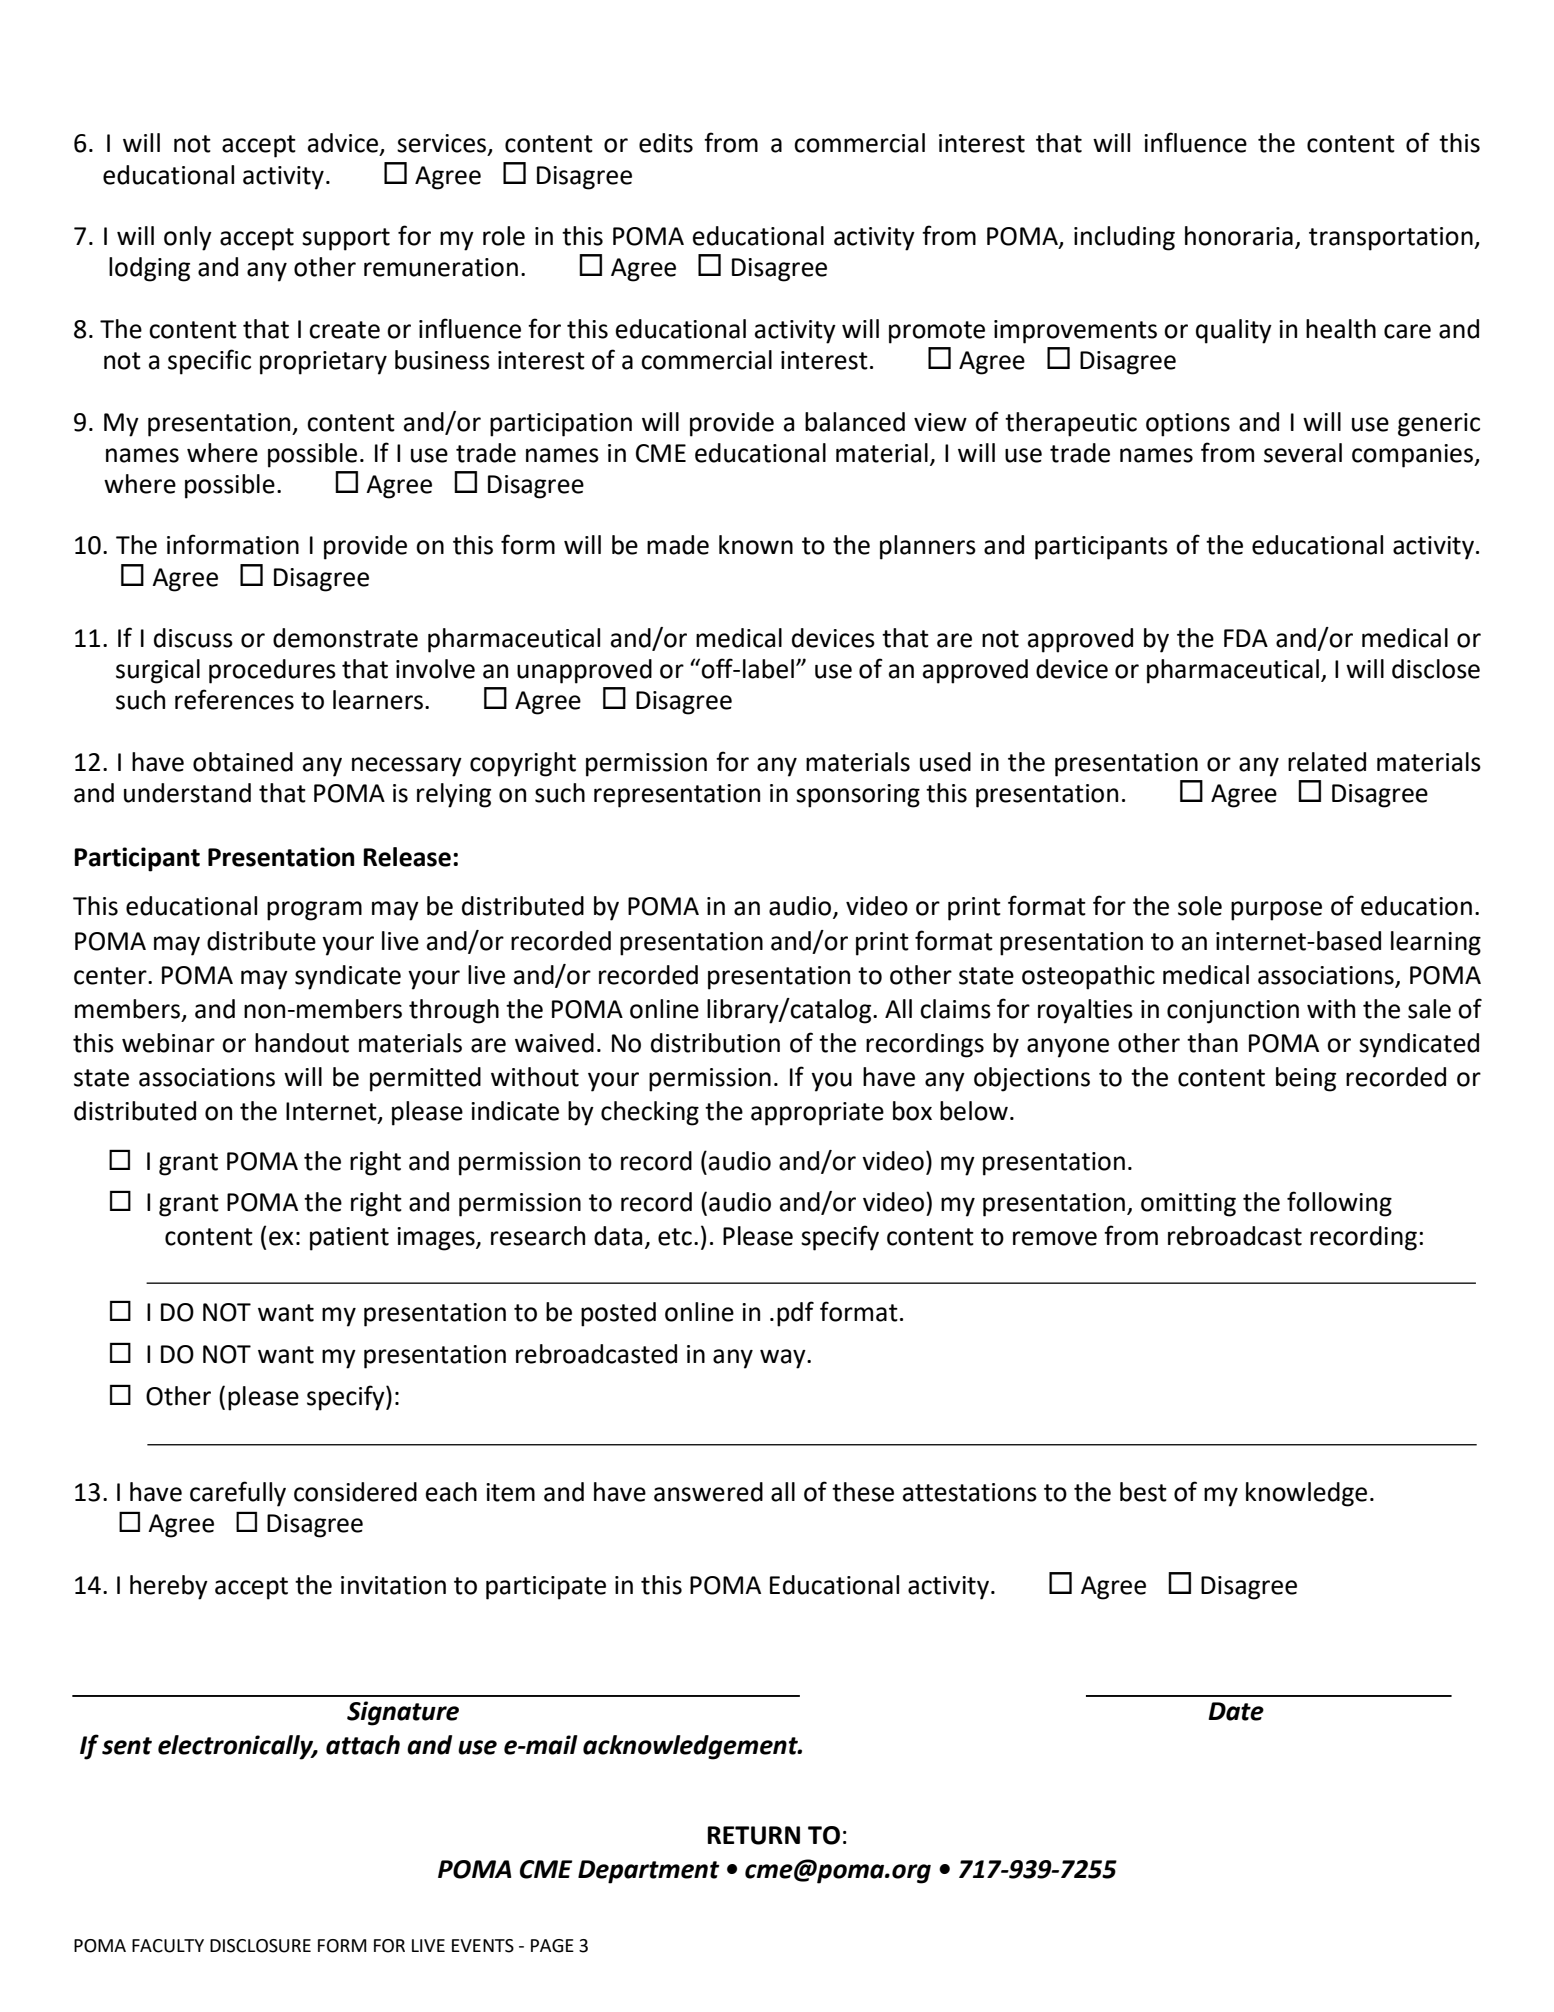  I want to click on DISCLOSURE, so click(260, 1946).
